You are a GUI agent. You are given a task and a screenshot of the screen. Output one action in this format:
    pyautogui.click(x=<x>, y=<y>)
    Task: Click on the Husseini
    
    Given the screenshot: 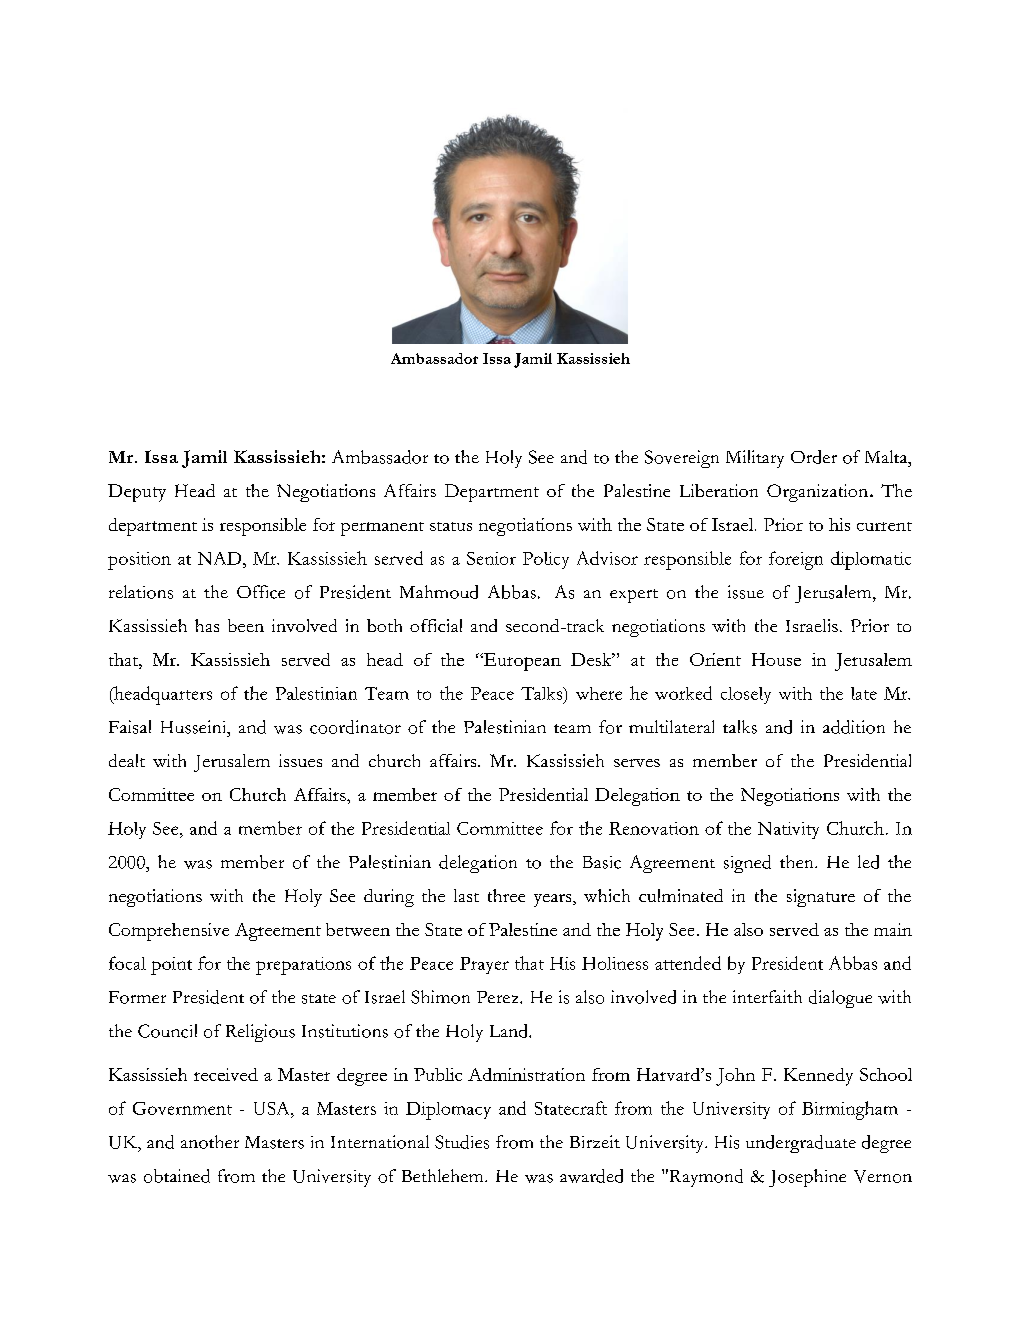 What is the action you would take?
    pyautogui.click(x=195, y=727)
